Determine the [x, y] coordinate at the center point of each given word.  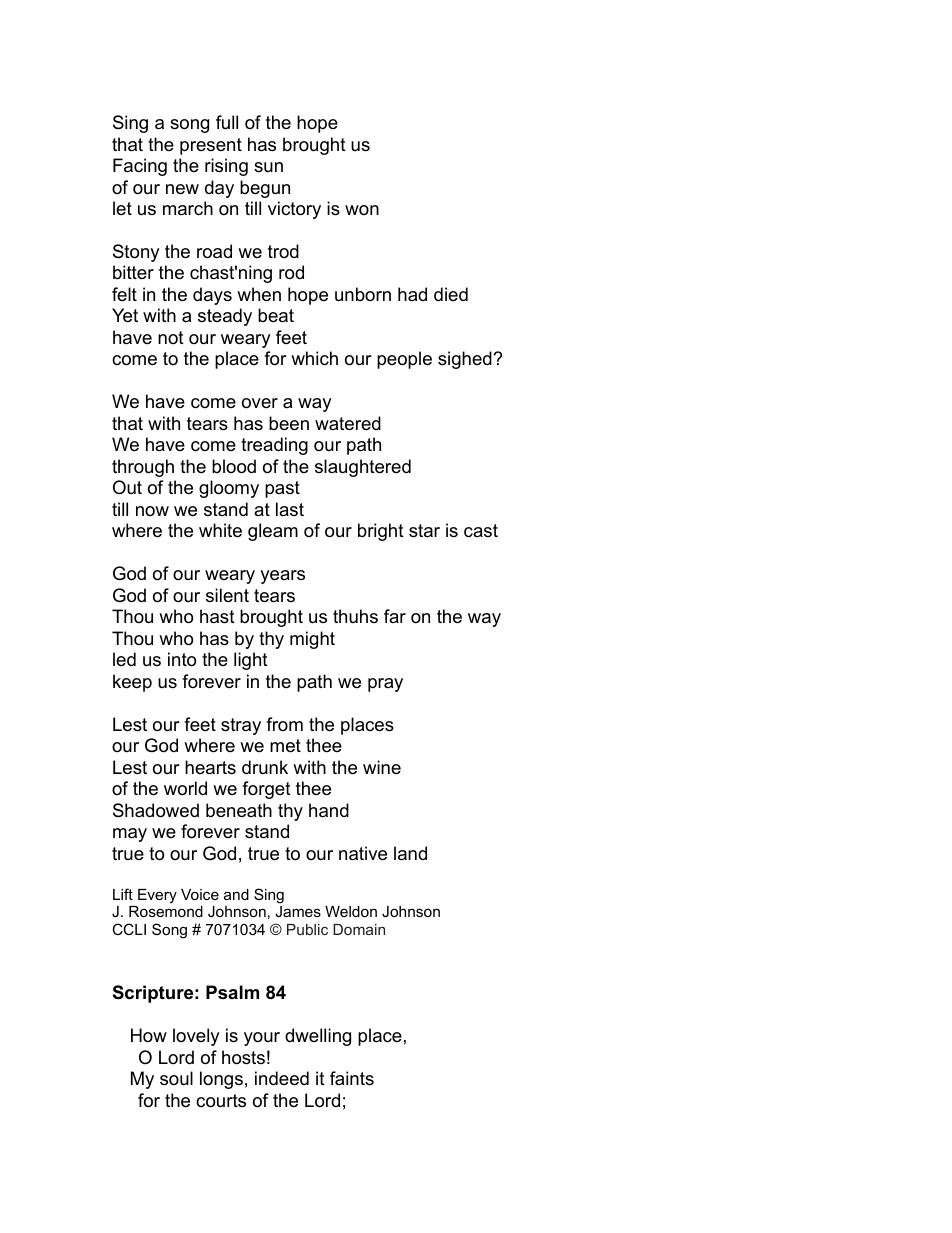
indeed [282, 1078]
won [362, 210]
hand [329, 810]
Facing [140, 167]
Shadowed [156, 810]
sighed [466, 360]
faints [352, 1078]
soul [176, 1078]
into [182, 659]
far [395, 616]
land [410, 853]
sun [268, 167]
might [312, 640]
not [171, 337]
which [314, 358]
